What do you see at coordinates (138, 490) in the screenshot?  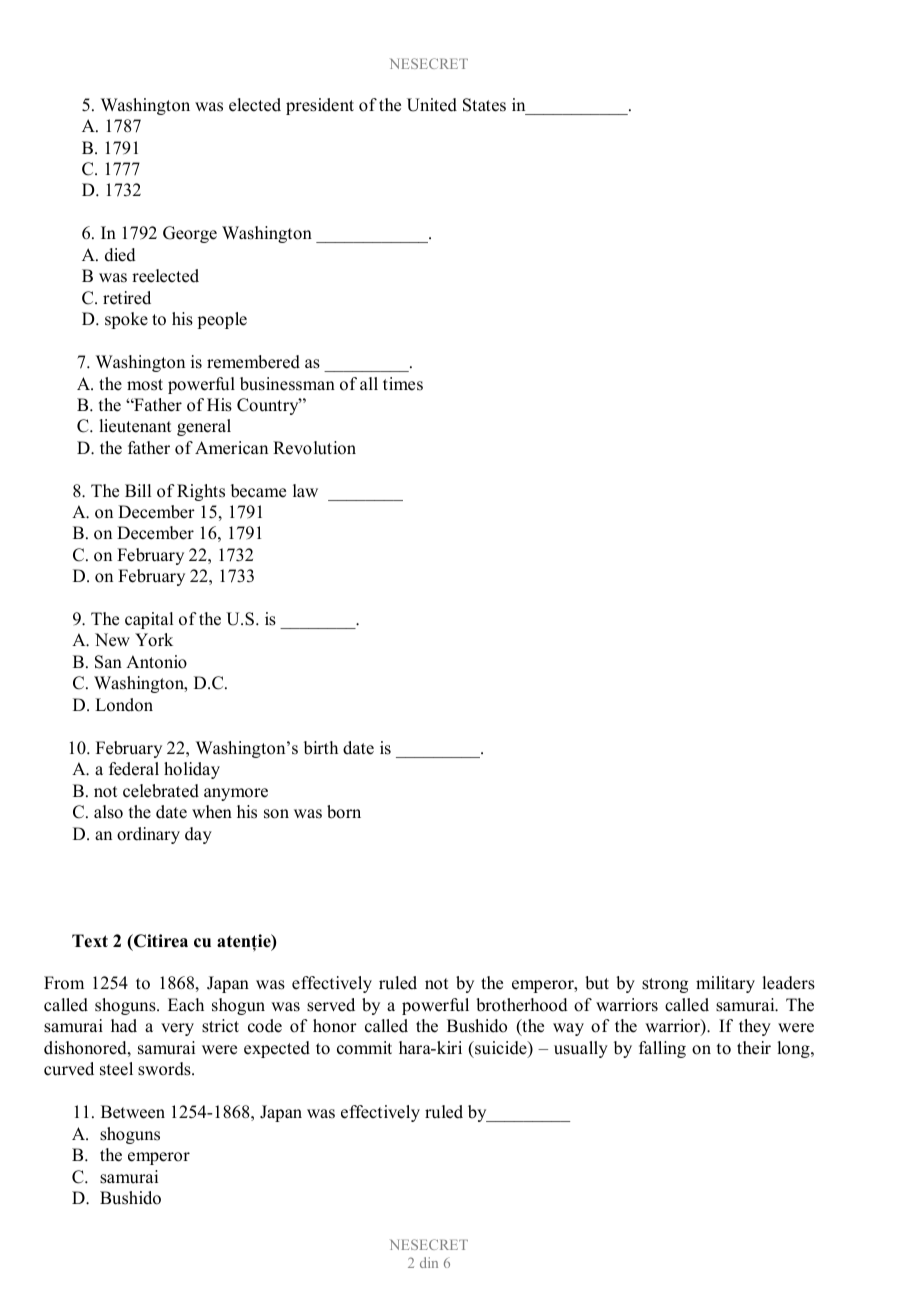 I see `Bill` at bounding box center [138, 490].
